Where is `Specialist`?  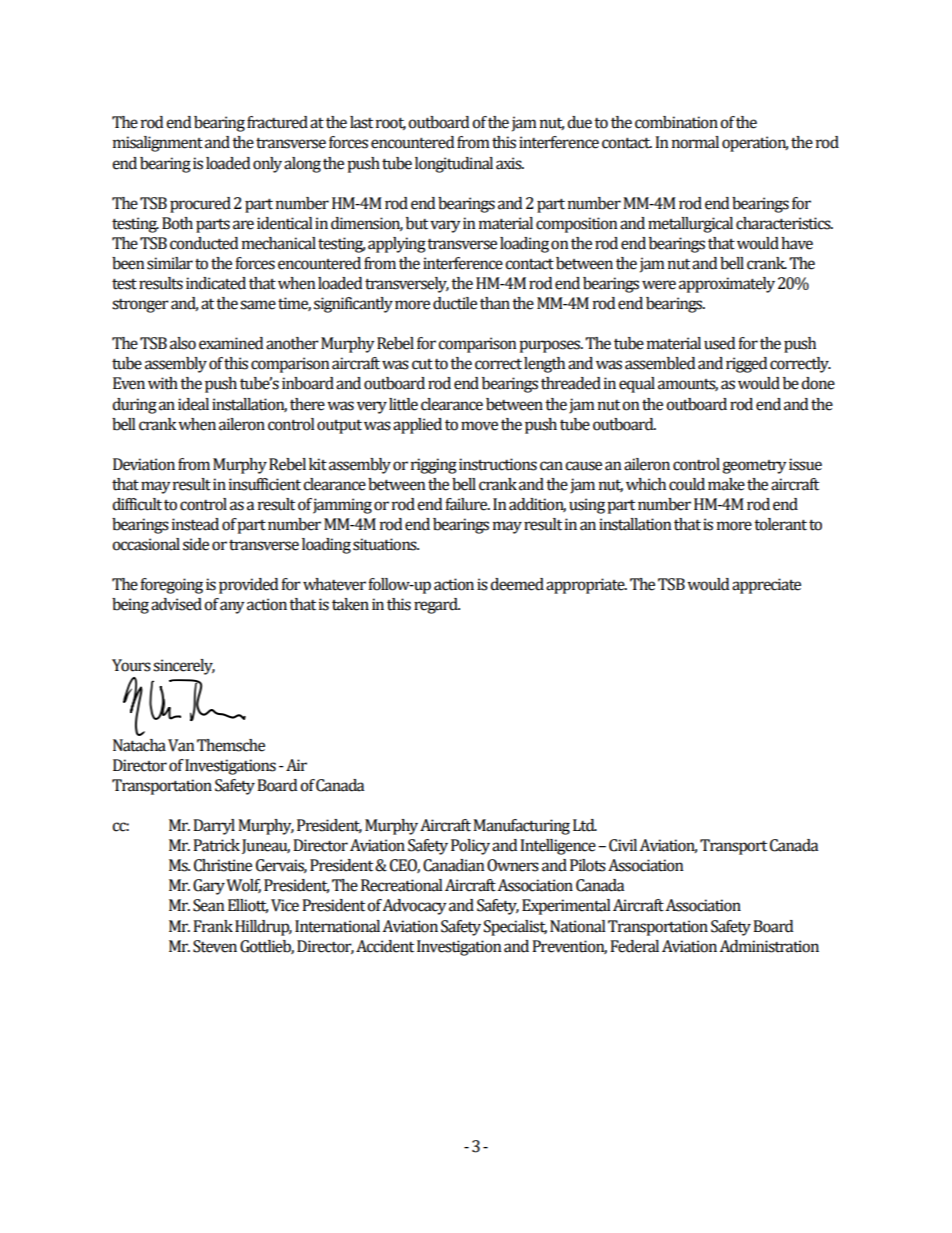 Specialist is located at coordinates (515, 928).
